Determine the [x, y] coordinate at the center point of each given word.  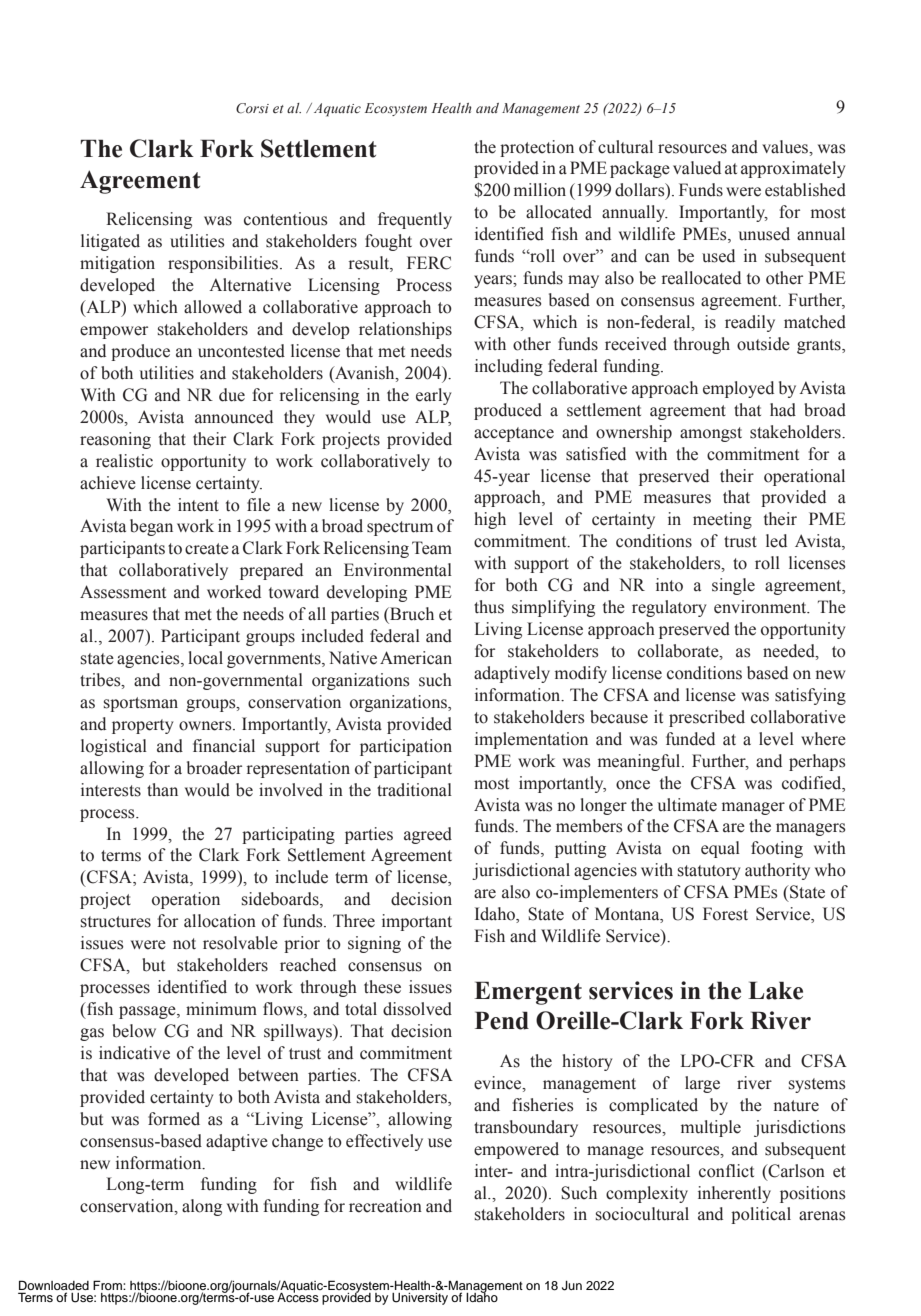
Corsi [252, 108]
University [420, 1299]
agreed [428, 835]
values [786, 147]
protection [537, 148]
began [151, 527]
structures [116, 922]
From [108, 1285]
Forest [725, 914]
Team [432, 548]
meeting [722, 520]
